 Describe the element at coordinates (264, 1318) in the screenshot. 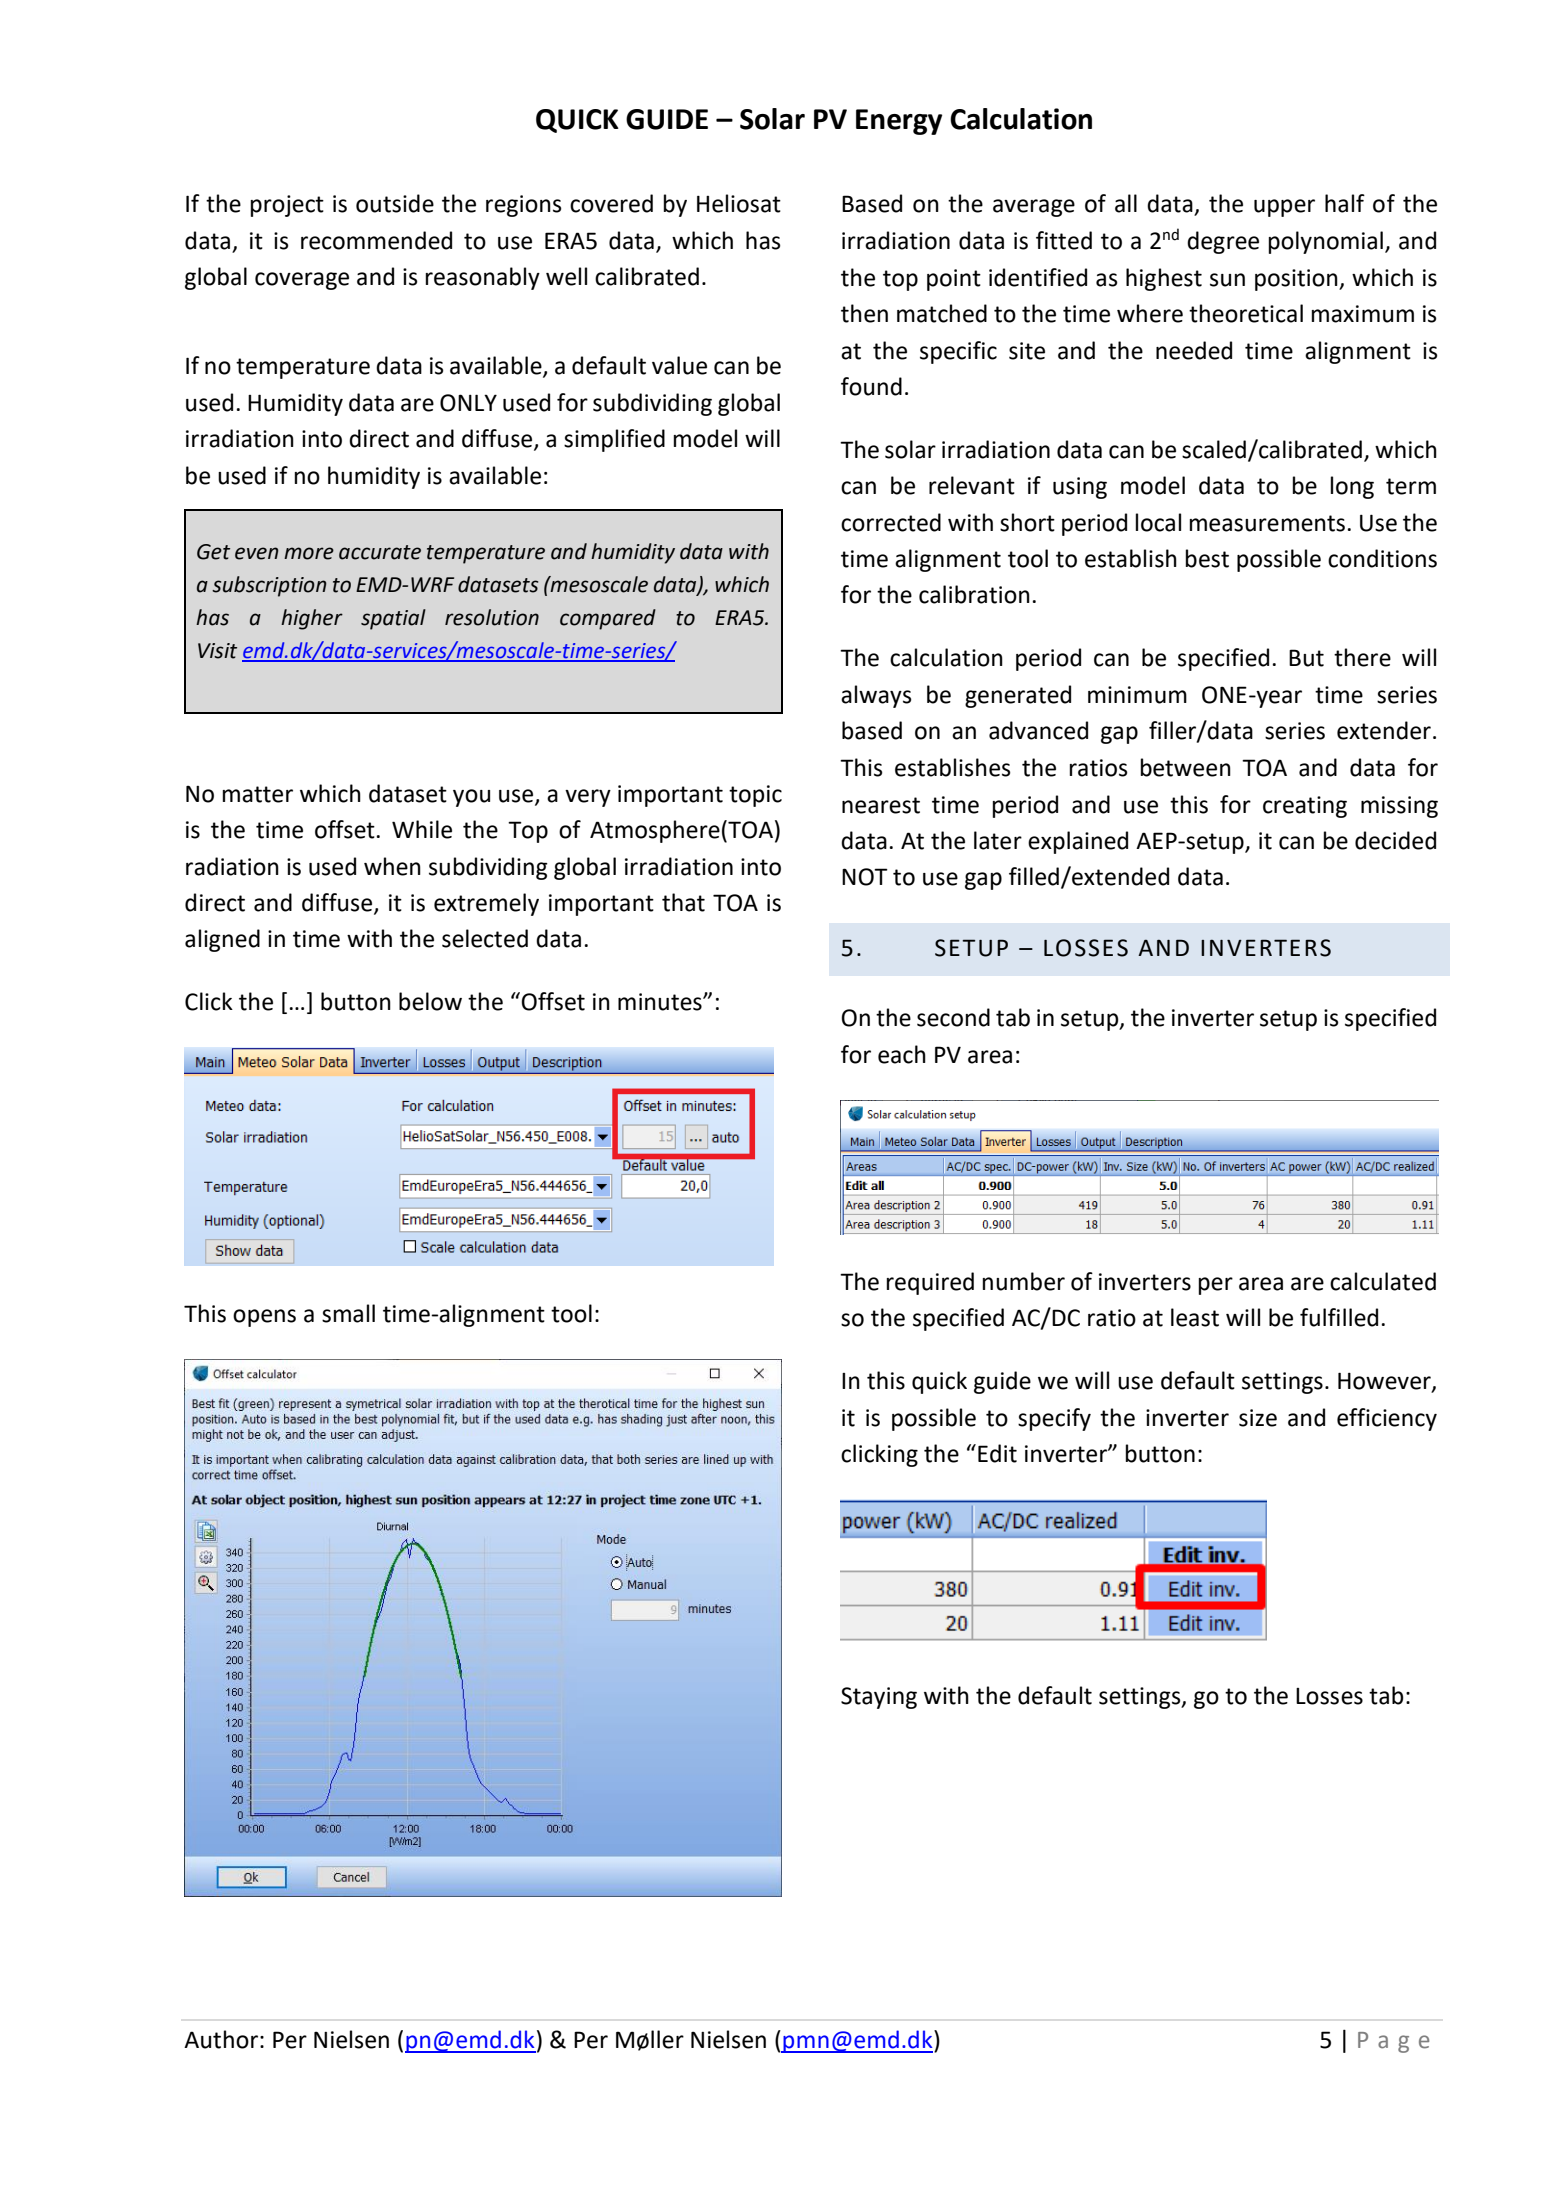

I see `opens` at that location.
